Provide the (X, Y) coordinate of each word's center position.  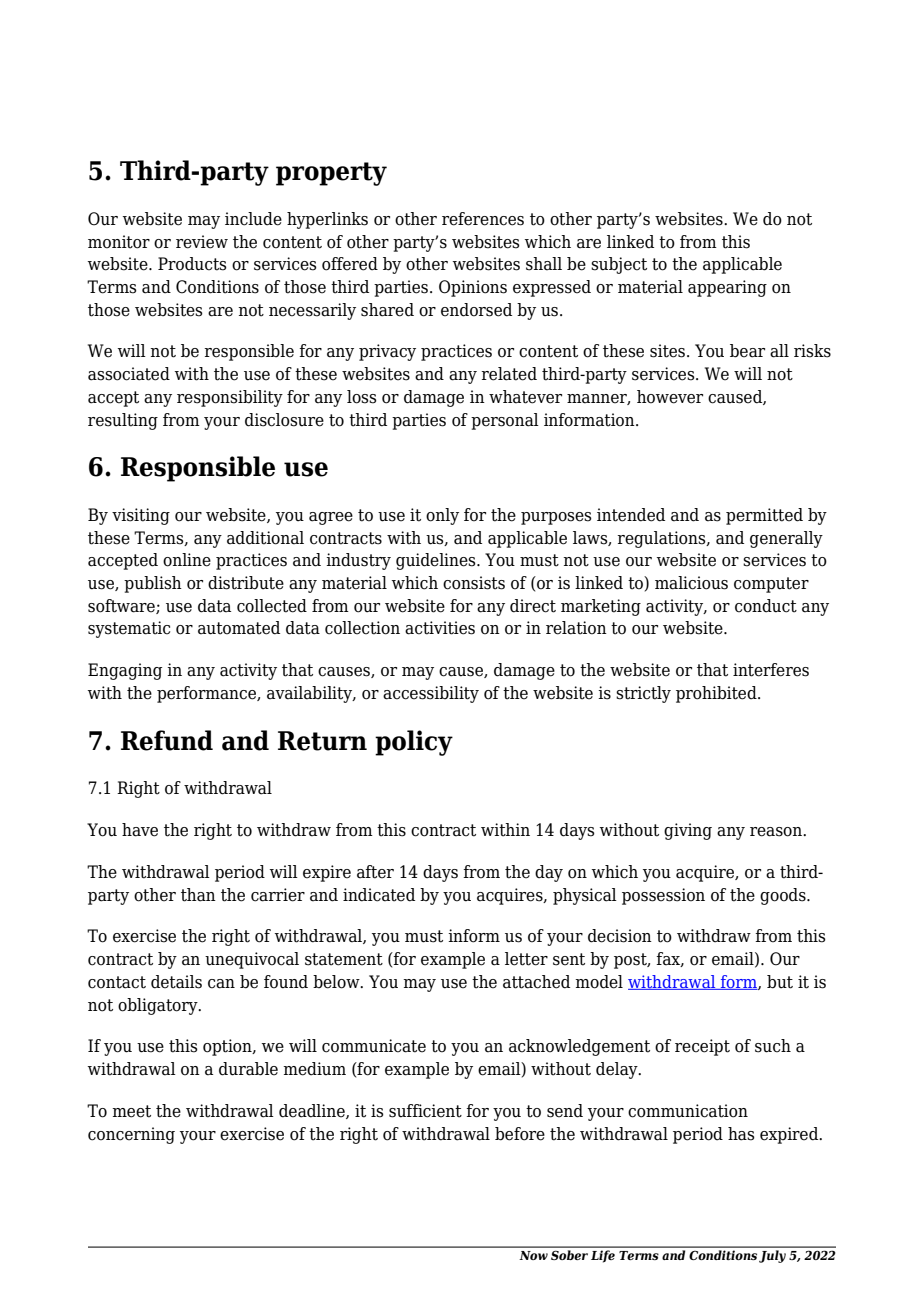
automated (239, 628)
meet (131, 1111)
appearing (727, 288)
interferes (771, 670)
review (202, 242)
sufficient (425, 1111)
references (483, 219)
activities (440, 628)
